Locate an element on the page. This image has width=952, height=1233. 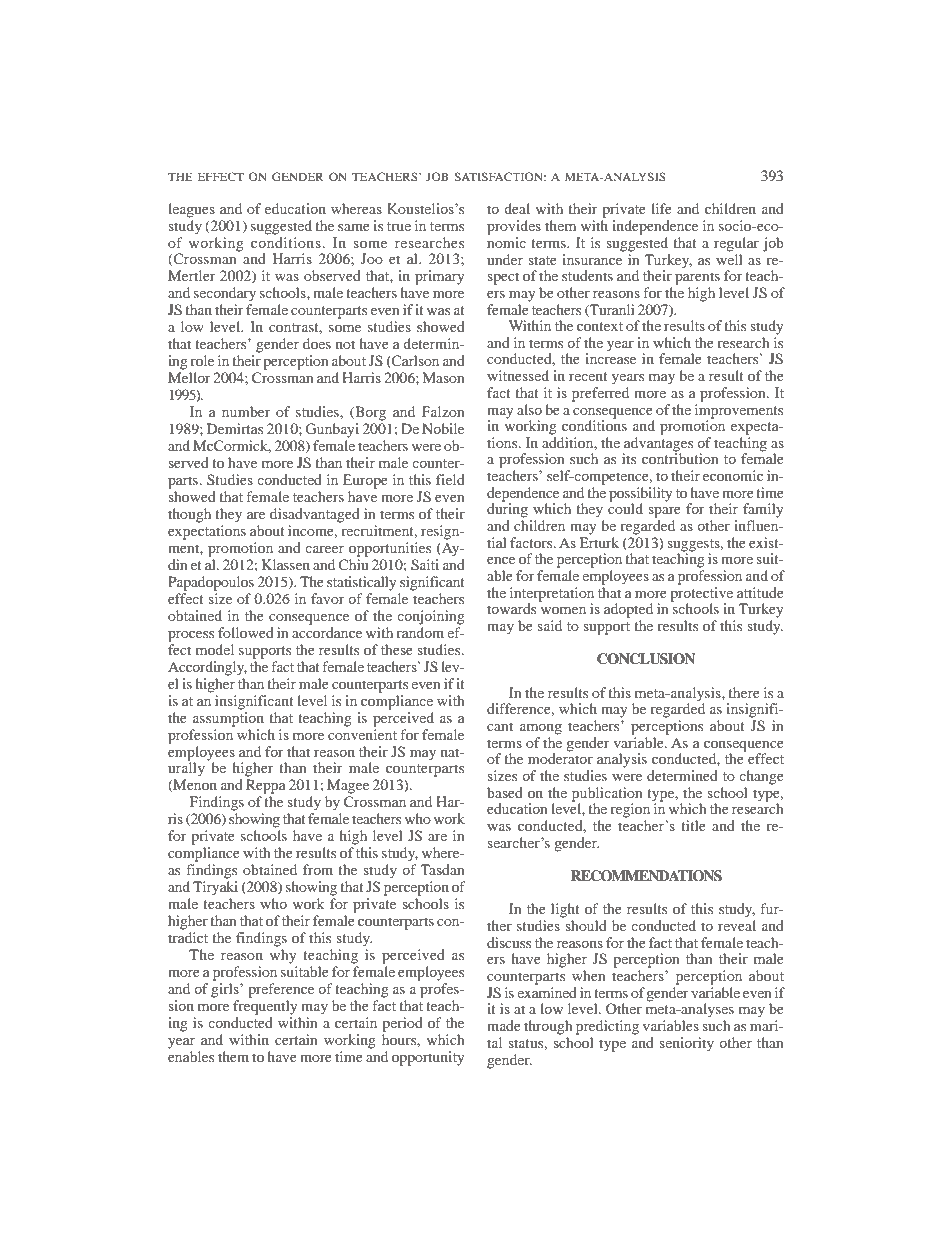
spare is located at coordinates (664, 512).
